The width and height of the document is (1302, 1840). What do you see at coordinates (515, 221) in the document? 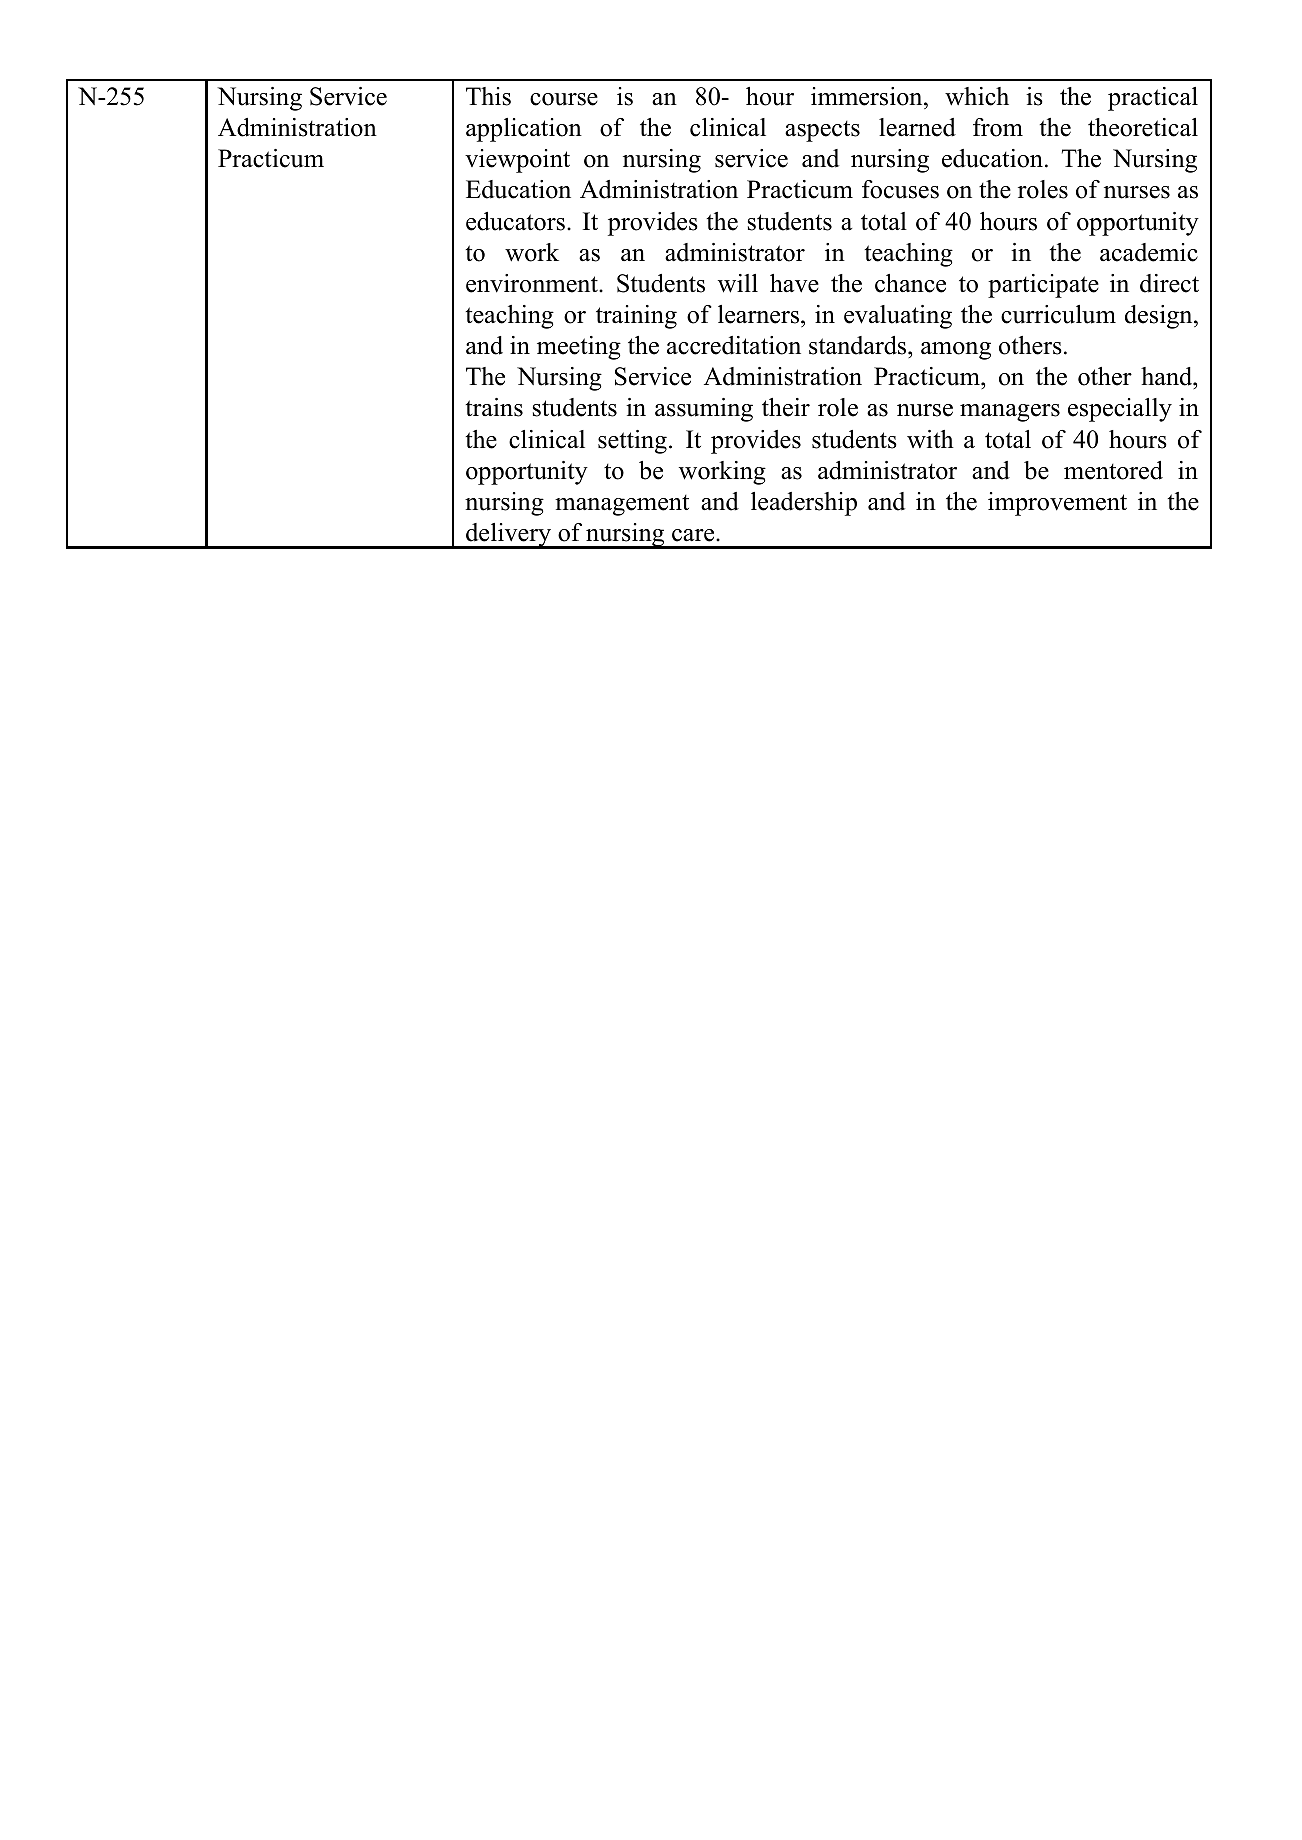
I see `educators` at bounding box center [515, 221].
